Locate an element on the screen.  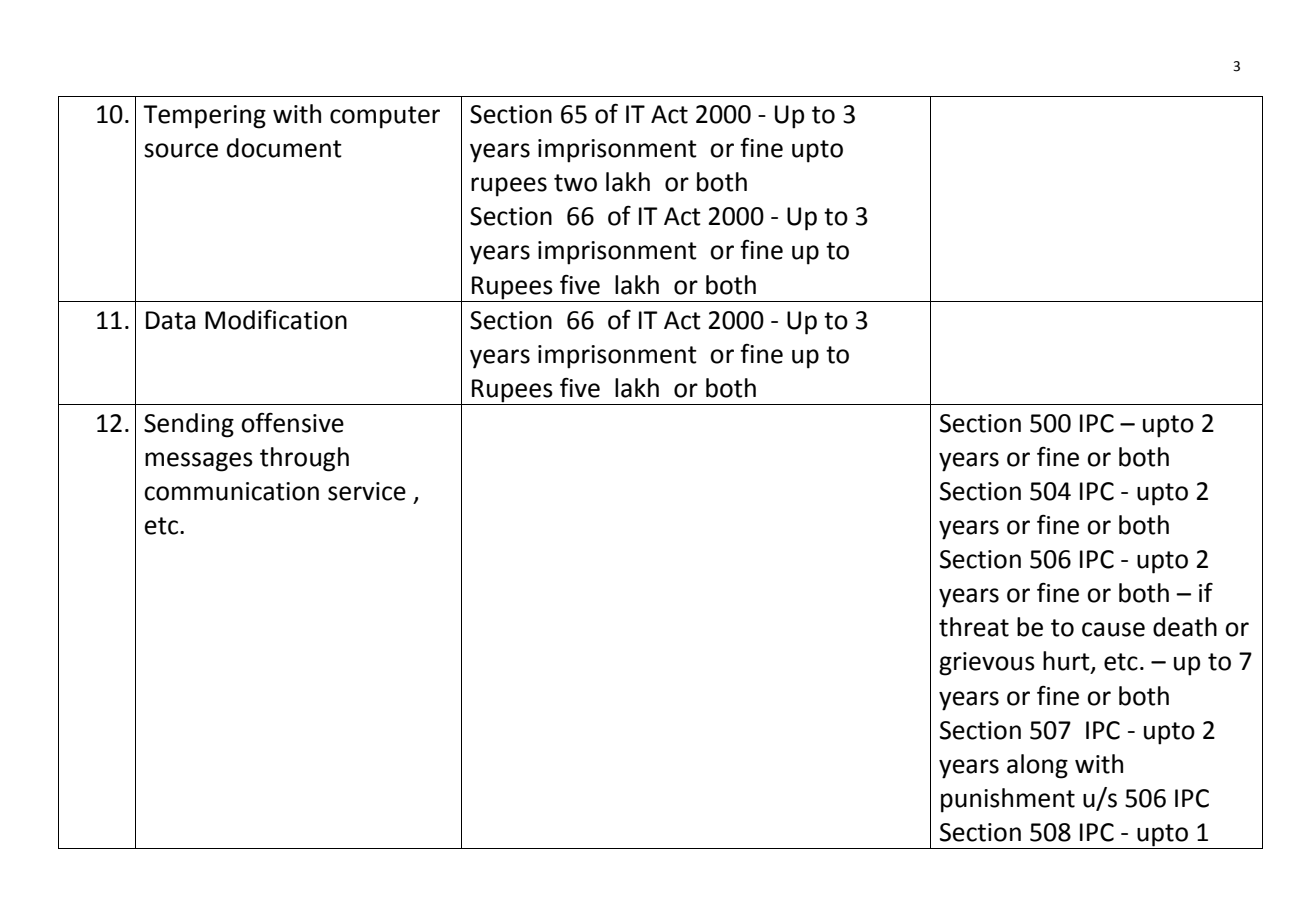
threat is located at coordinates (974, 627).
